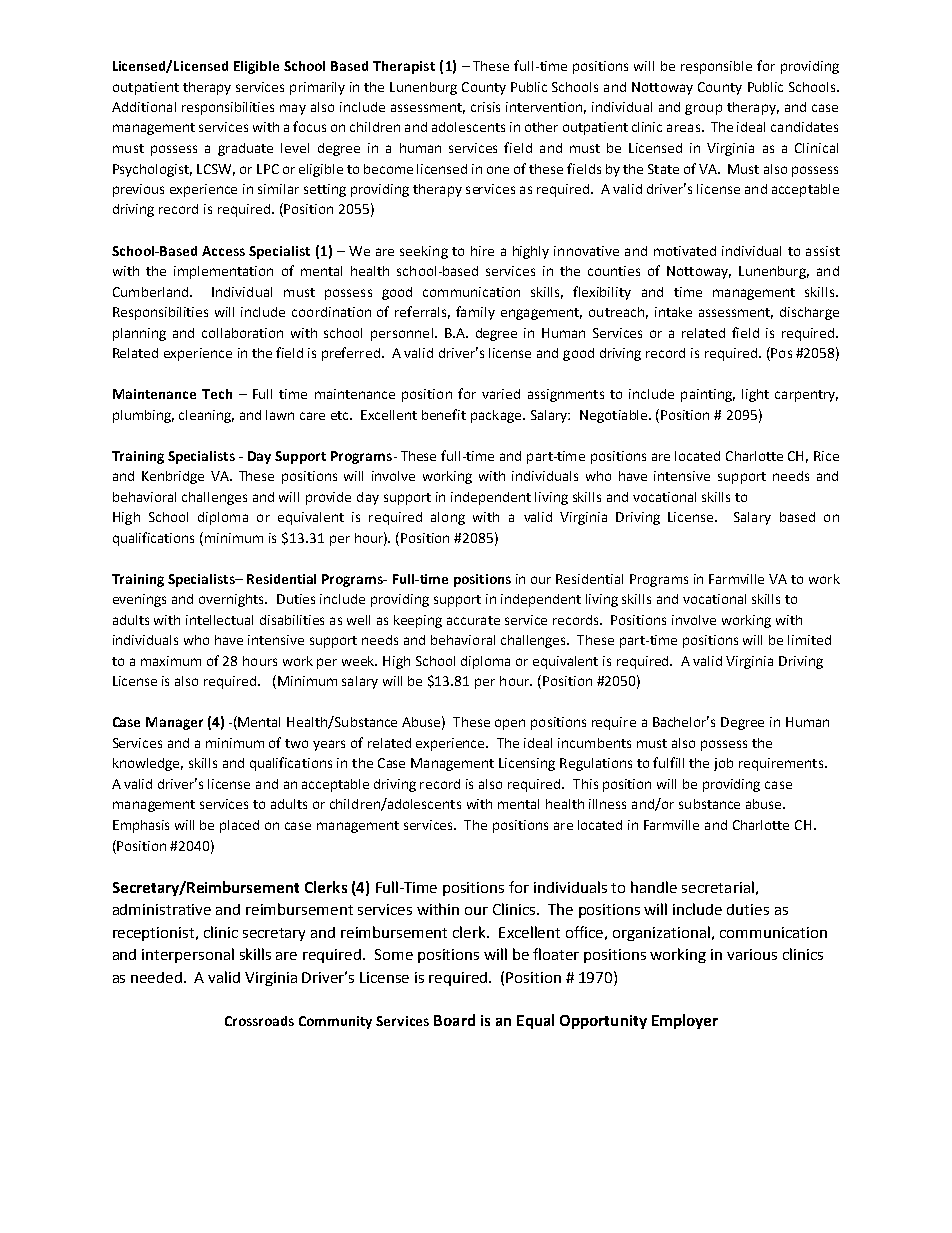  Describe the element at coordinates (174, 723) in the screenshot. I see `Manager` at that location.
